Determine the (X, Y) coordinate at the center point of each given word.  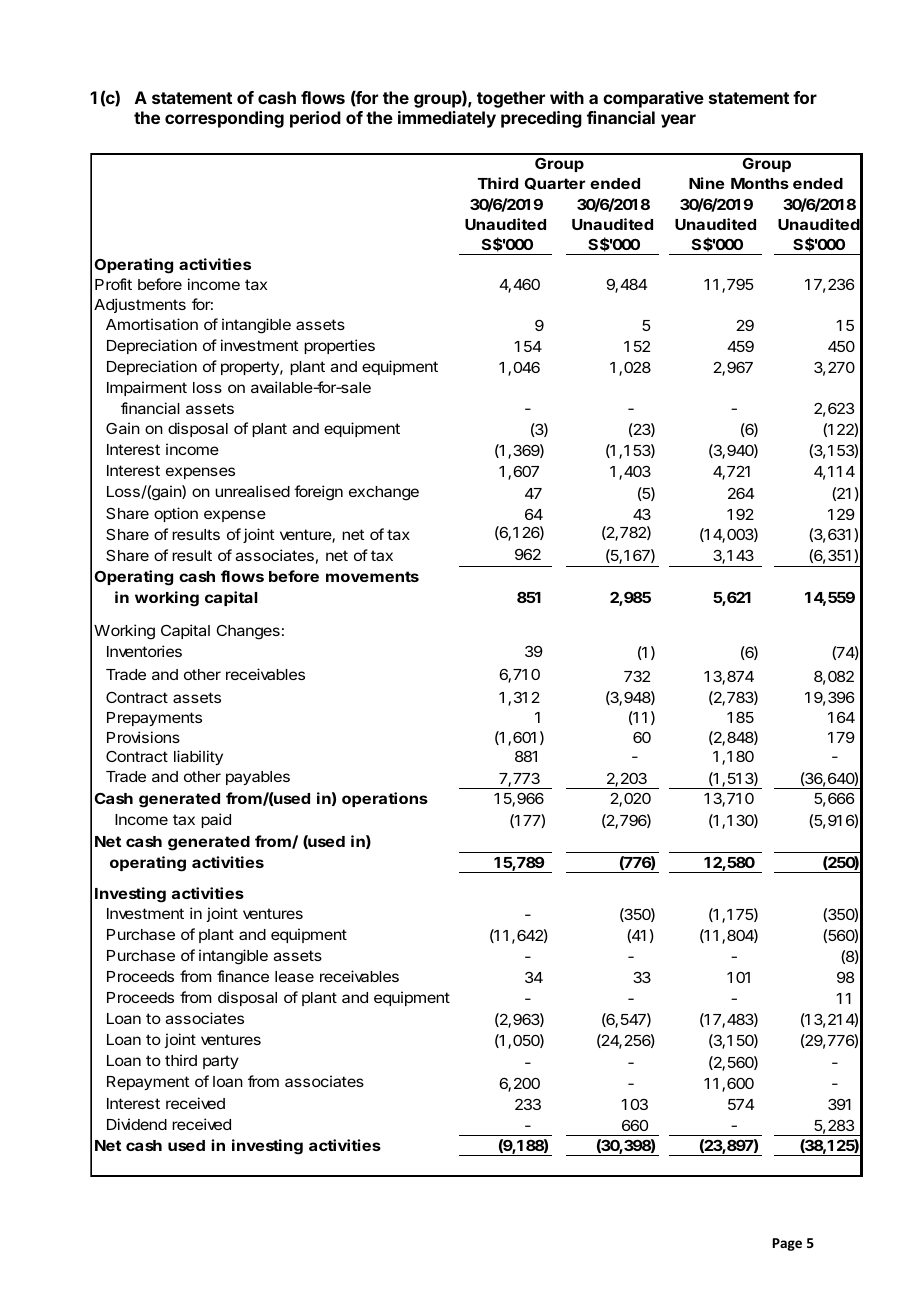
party (221, 1062)
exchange (384, 493)
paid (216, 820)
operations (385, 799)
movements (372, 576)
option (176, 514)
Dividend (137, 1124)
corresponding (224, 119)
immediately (447, 119)
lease (294, 976)
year (678, 121)
